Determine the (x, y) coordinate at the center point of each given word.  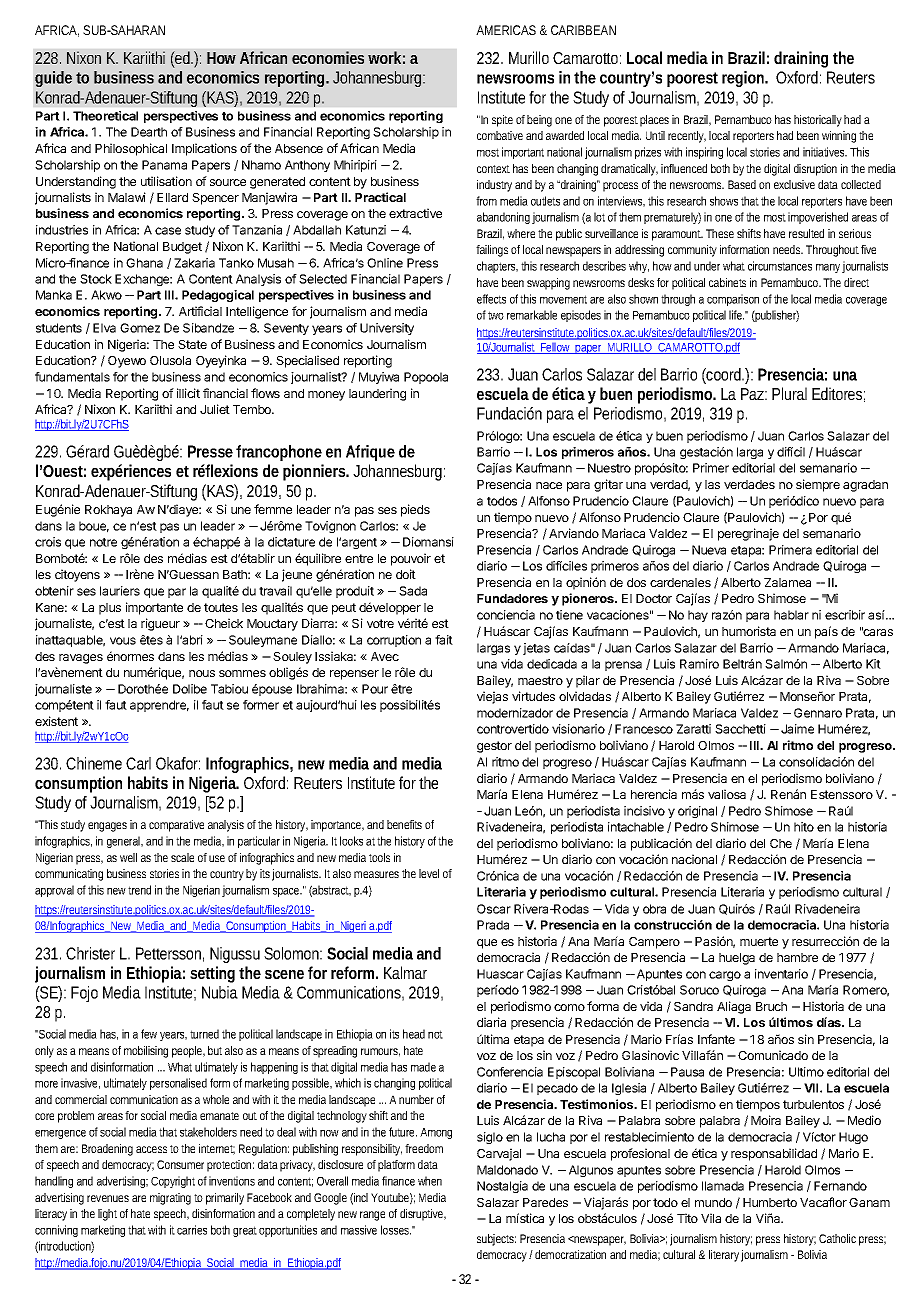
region (745, 79)
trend (139, 890)
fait (444, 640)
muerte (759, 941)
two (496, 315)
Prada (493, 925)
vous (123, 641)
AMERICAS (506, 30)
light (107, 1215)
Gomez (140, 328)
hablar (791, 615)
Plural (789, 393)
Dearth (149, 132)
